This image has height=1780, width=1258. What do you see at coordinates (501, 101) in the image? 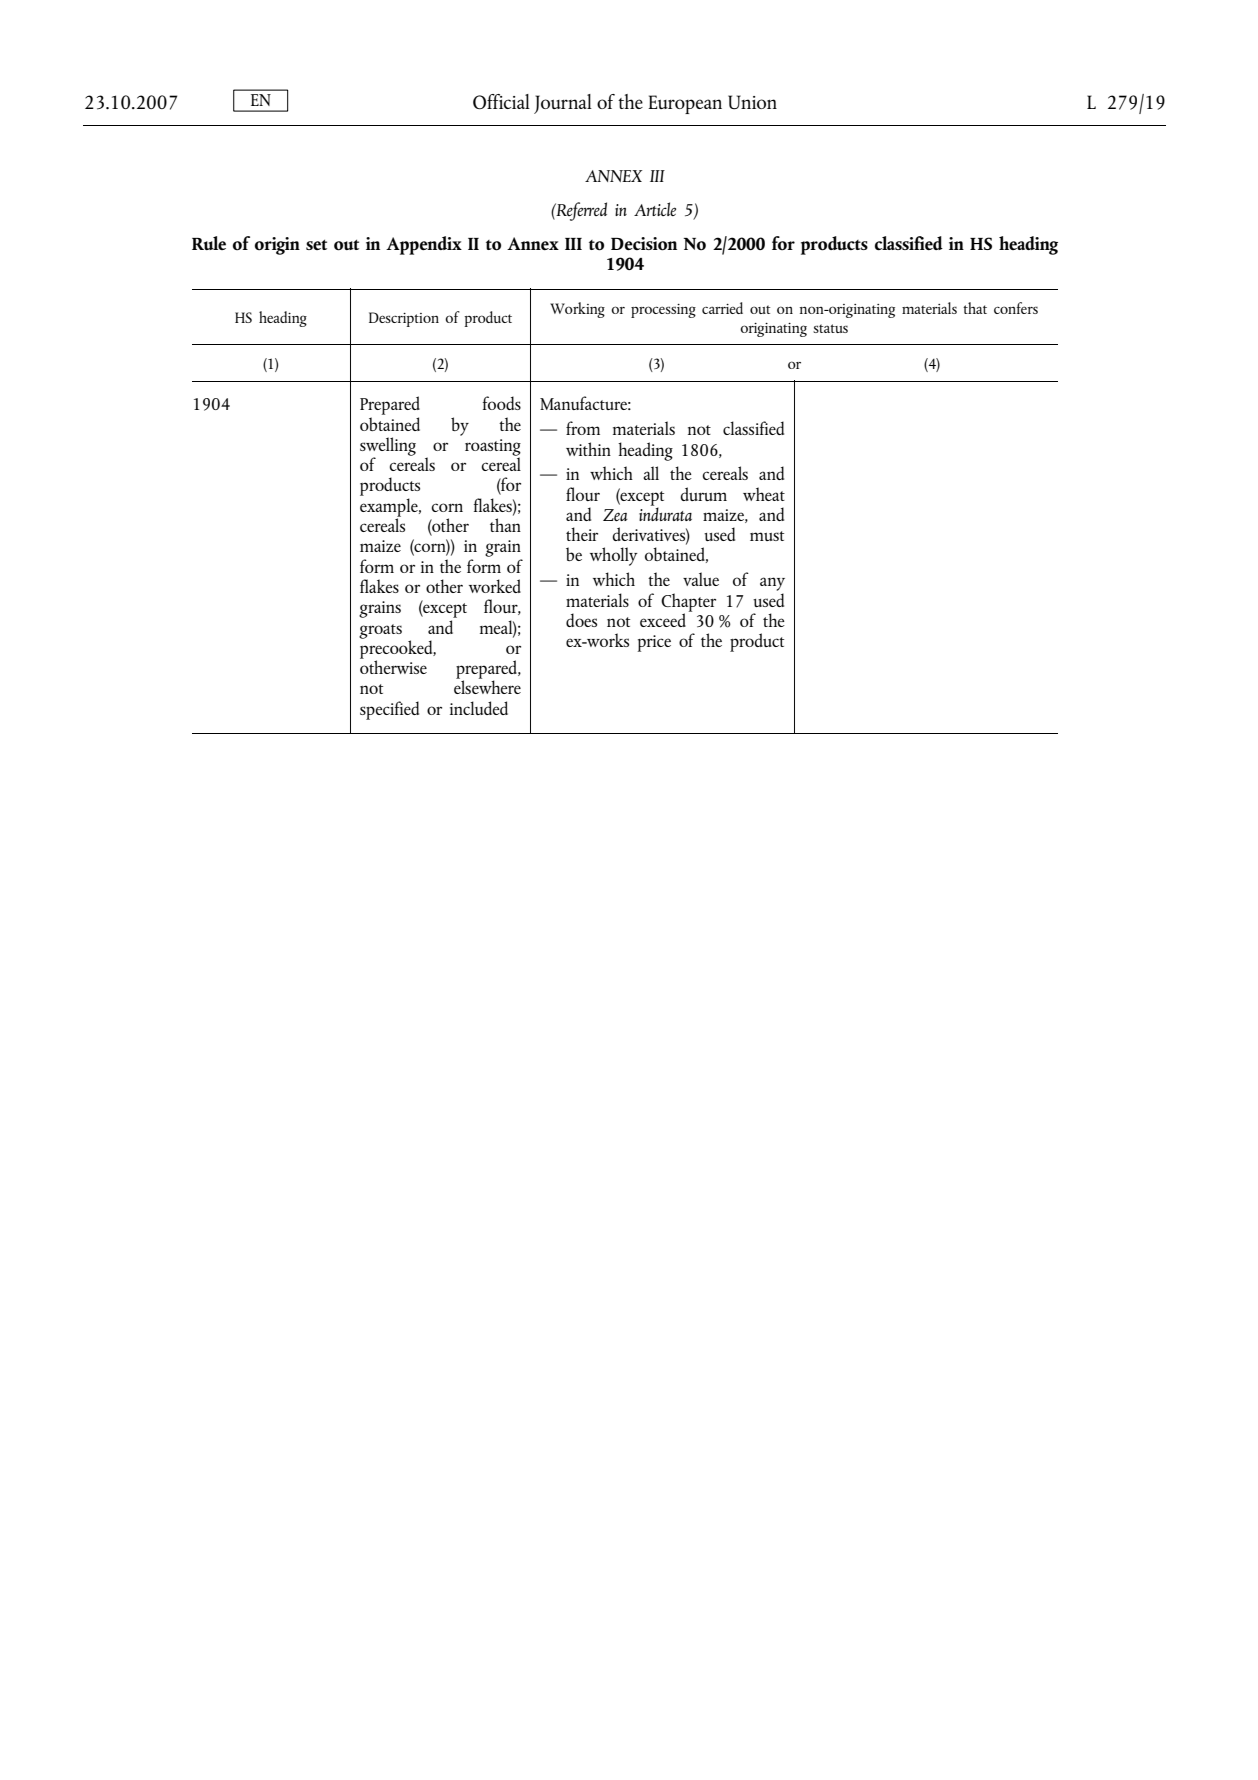
I see `Official` at bounding box center [501, 101].
